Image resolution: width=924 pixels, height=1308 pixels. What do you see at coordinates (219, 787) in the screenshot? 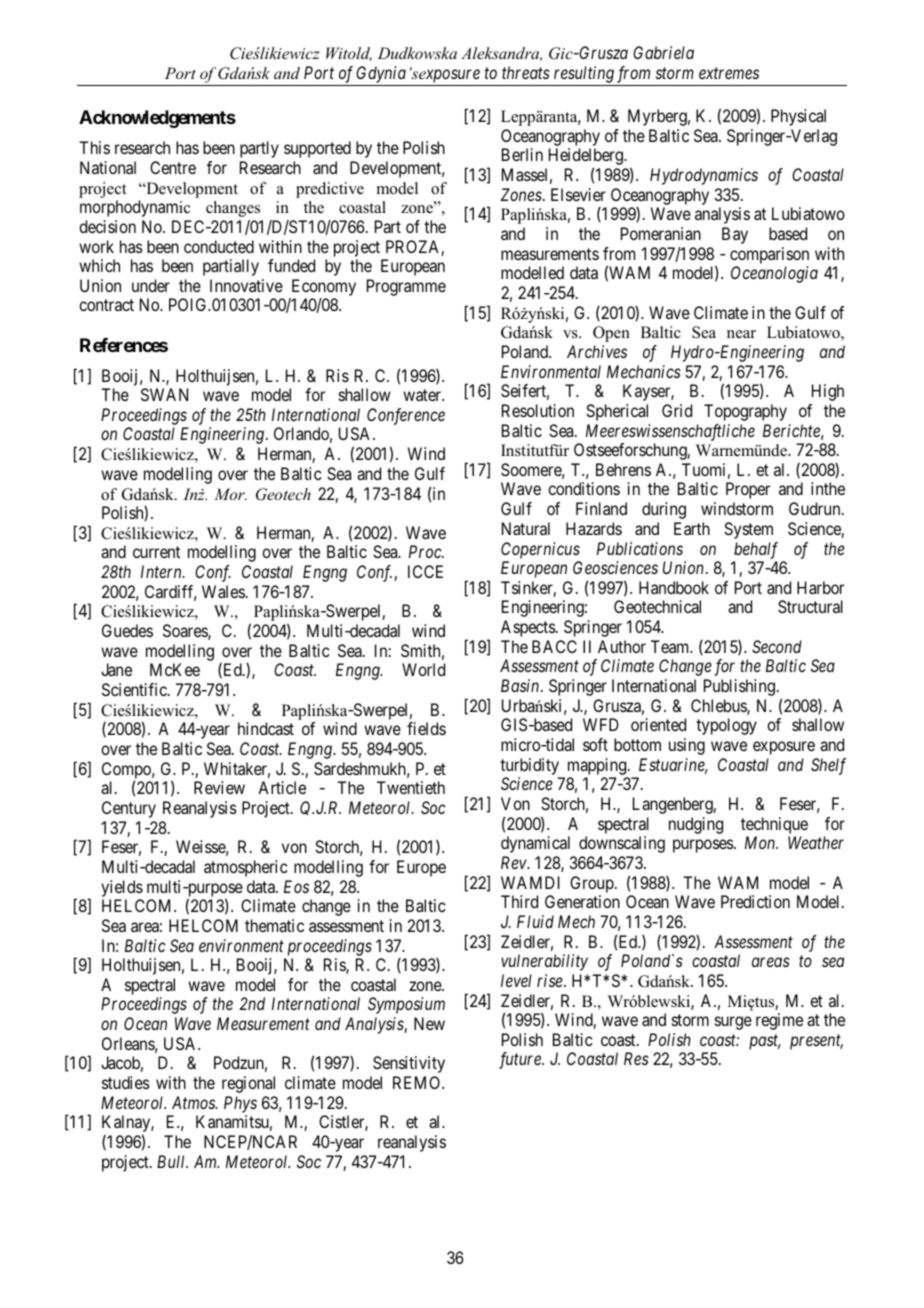
I see `Review` at bounding box center [219, 787].
